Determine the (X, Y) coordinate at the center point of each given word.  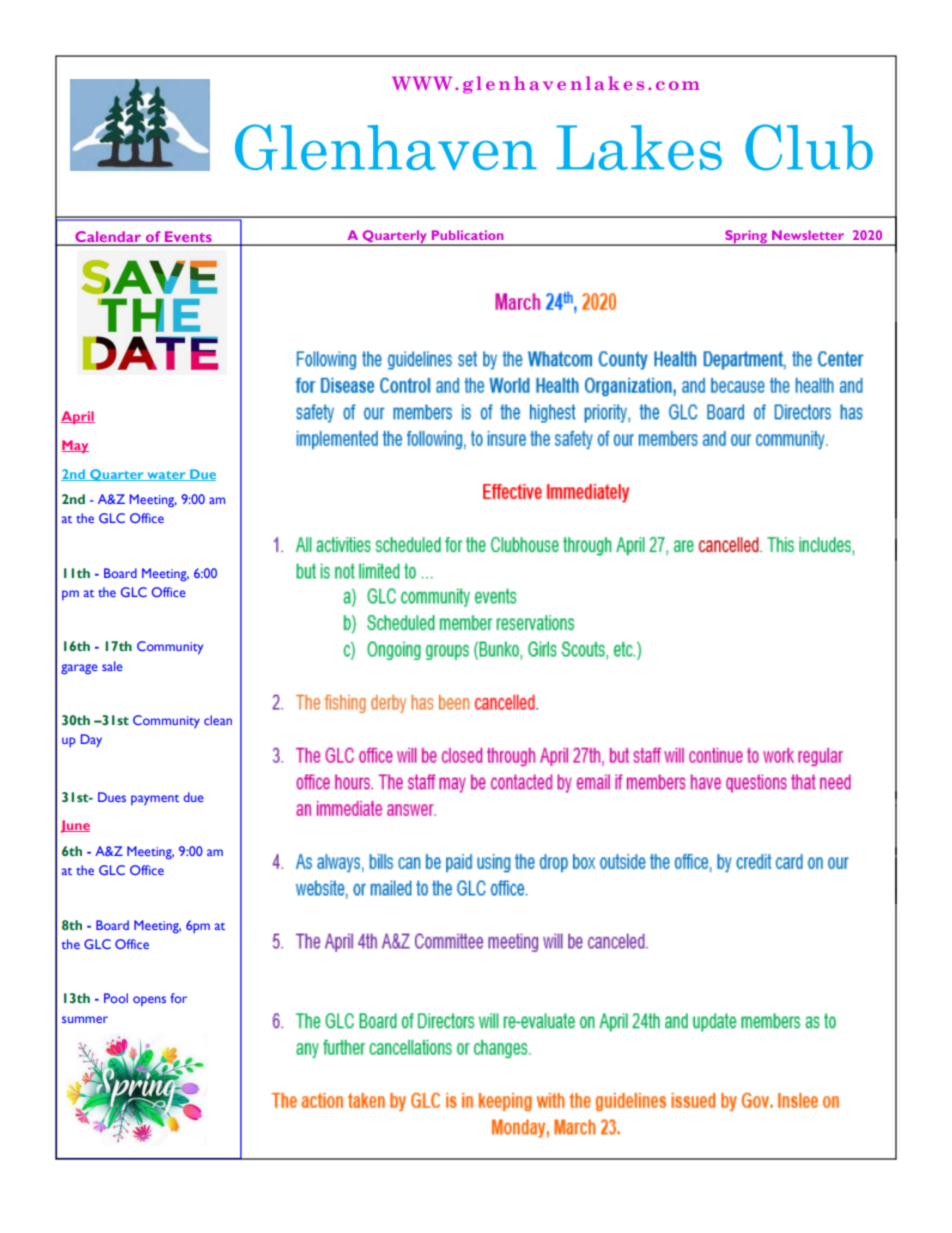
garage (79, 669)
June (75, 826)
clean (218, 720)
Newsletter (808, 235)
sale (112, 666)
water (166, 476)
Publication (467, 235)
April (78, 417)
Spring (746, 238)
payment (155, 800)
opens (149, 1001)
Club (809, 147)
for (178, 998)
